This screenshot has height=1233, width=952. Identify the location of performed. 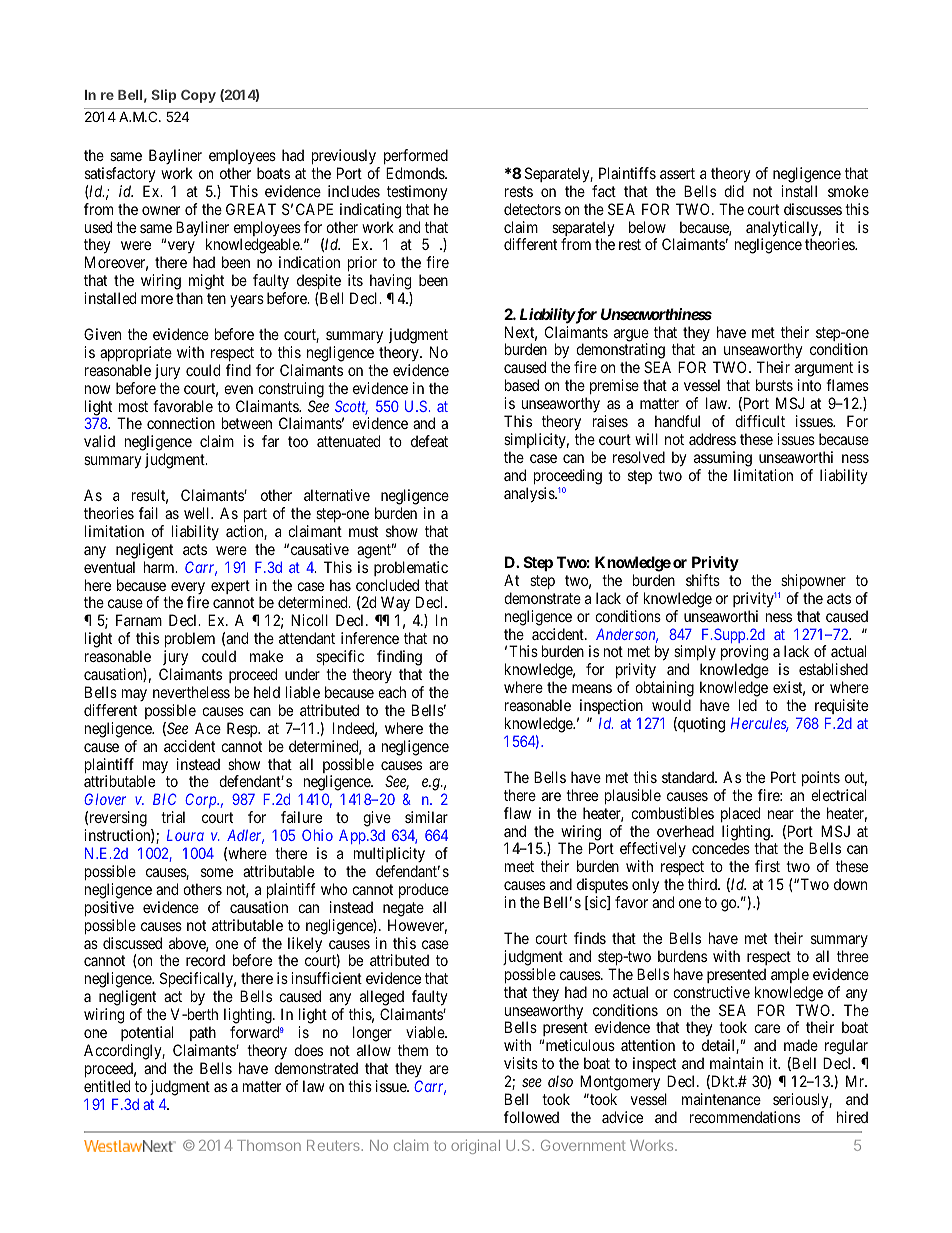
(416, 156).
